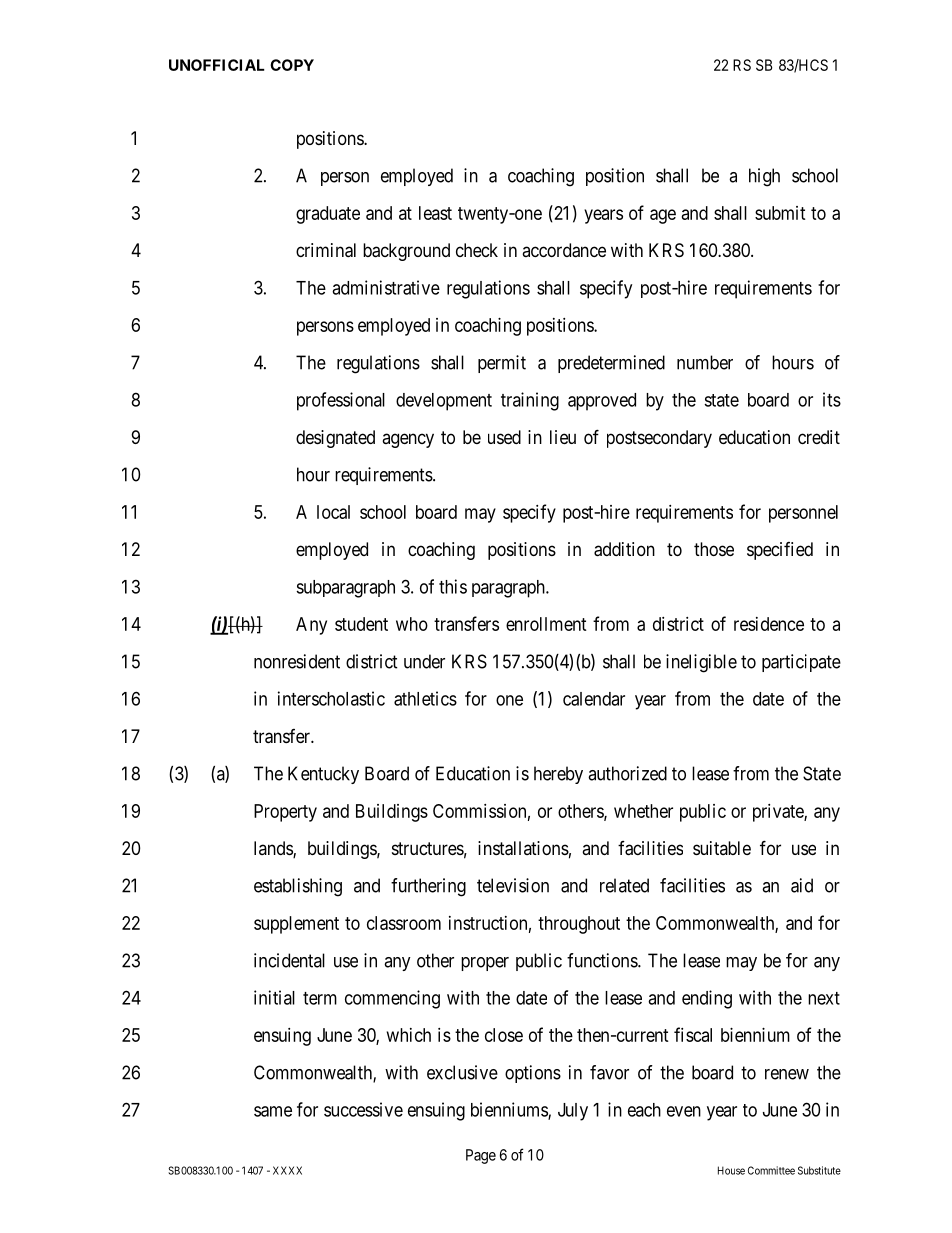 This screenshot has height=1233, width=952. I want to click on least, so click(435, 213).
